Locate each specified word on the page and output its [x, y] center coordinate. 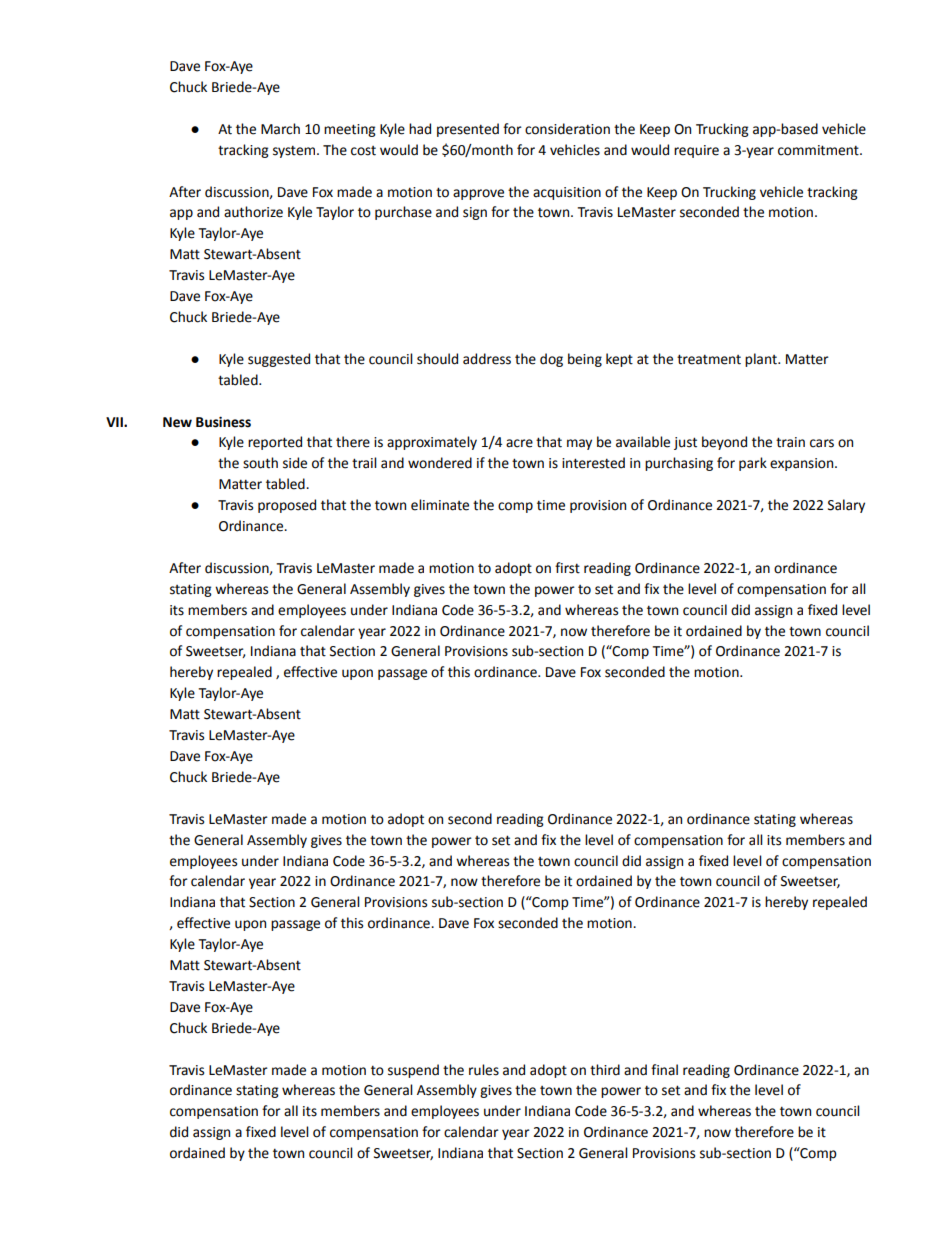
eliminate [440, 505]
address [487, 359]
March [280, 129]
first [567, 568]
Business [223, 422]
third [605, 1070]
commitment [819, 150]
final [664, 1070]
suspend [413, 1071]
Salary [846, 506]
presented [468, 130]
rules [484, 1070]
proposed [287, 506]
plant [762, 360]
